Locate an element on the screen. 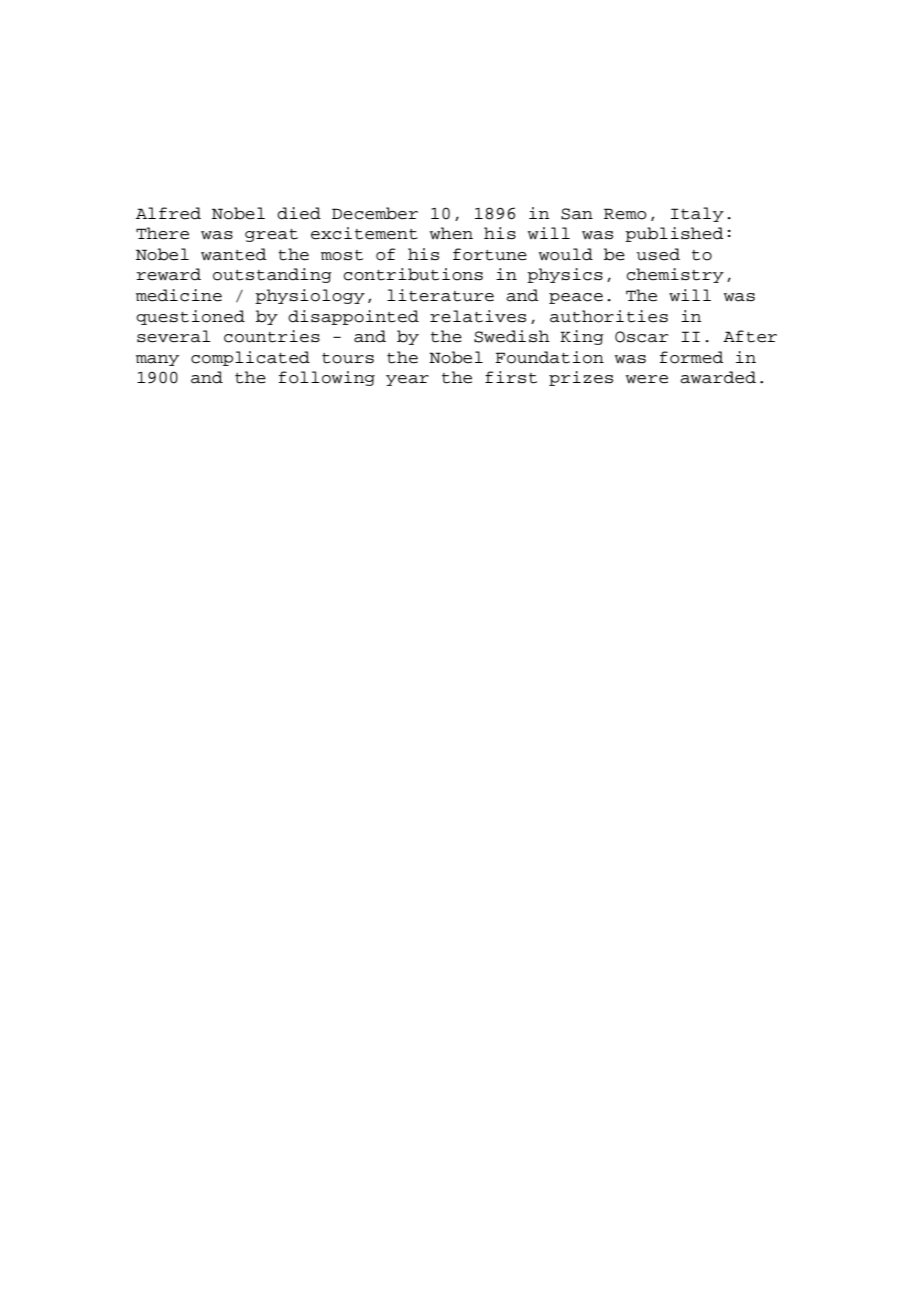 Image resolution: width=924 pixels, height=1308 pixels. awarded is located at coordinates (718, 377).
